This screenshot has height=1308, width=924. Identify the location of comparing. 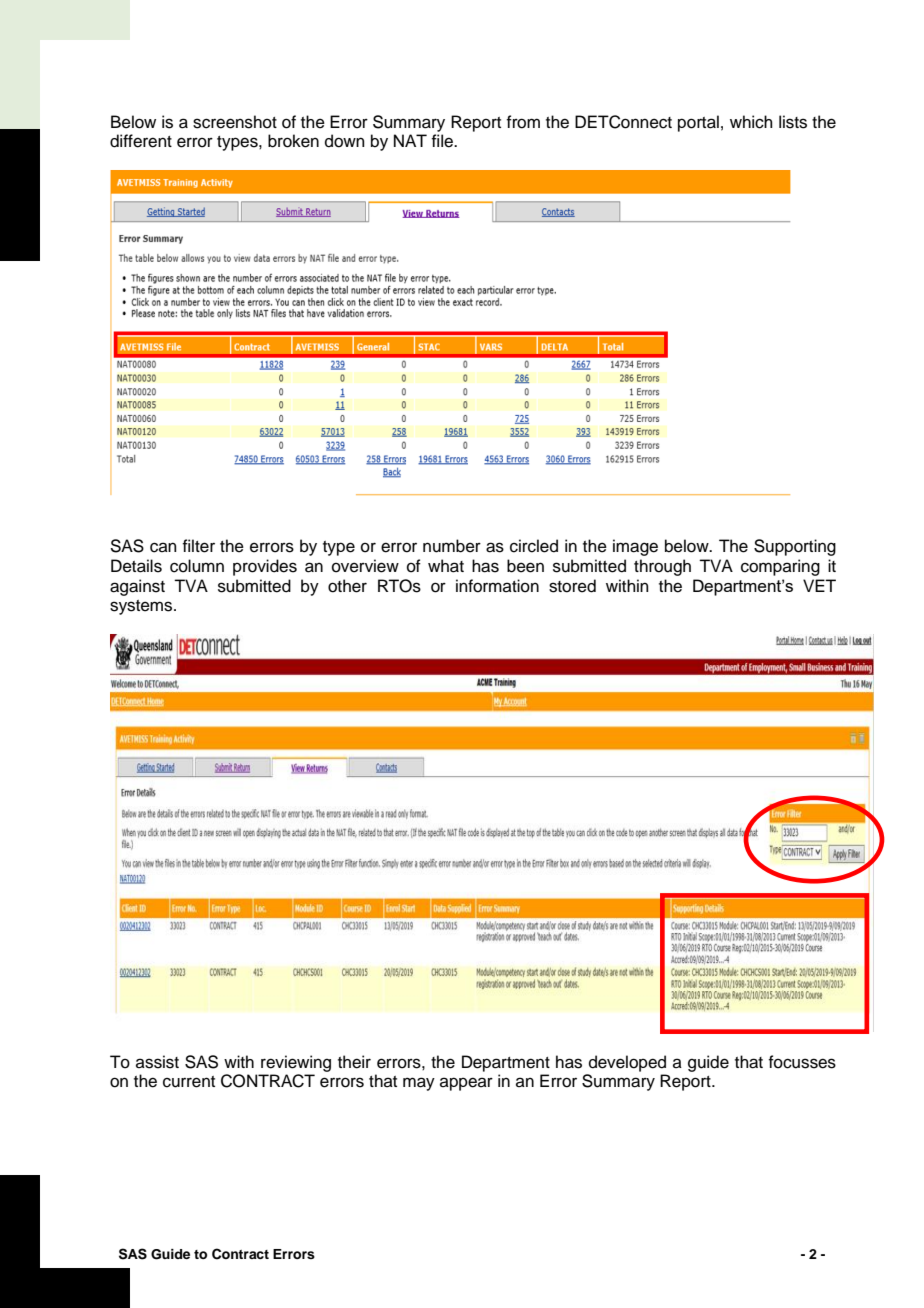
(780, 567).
